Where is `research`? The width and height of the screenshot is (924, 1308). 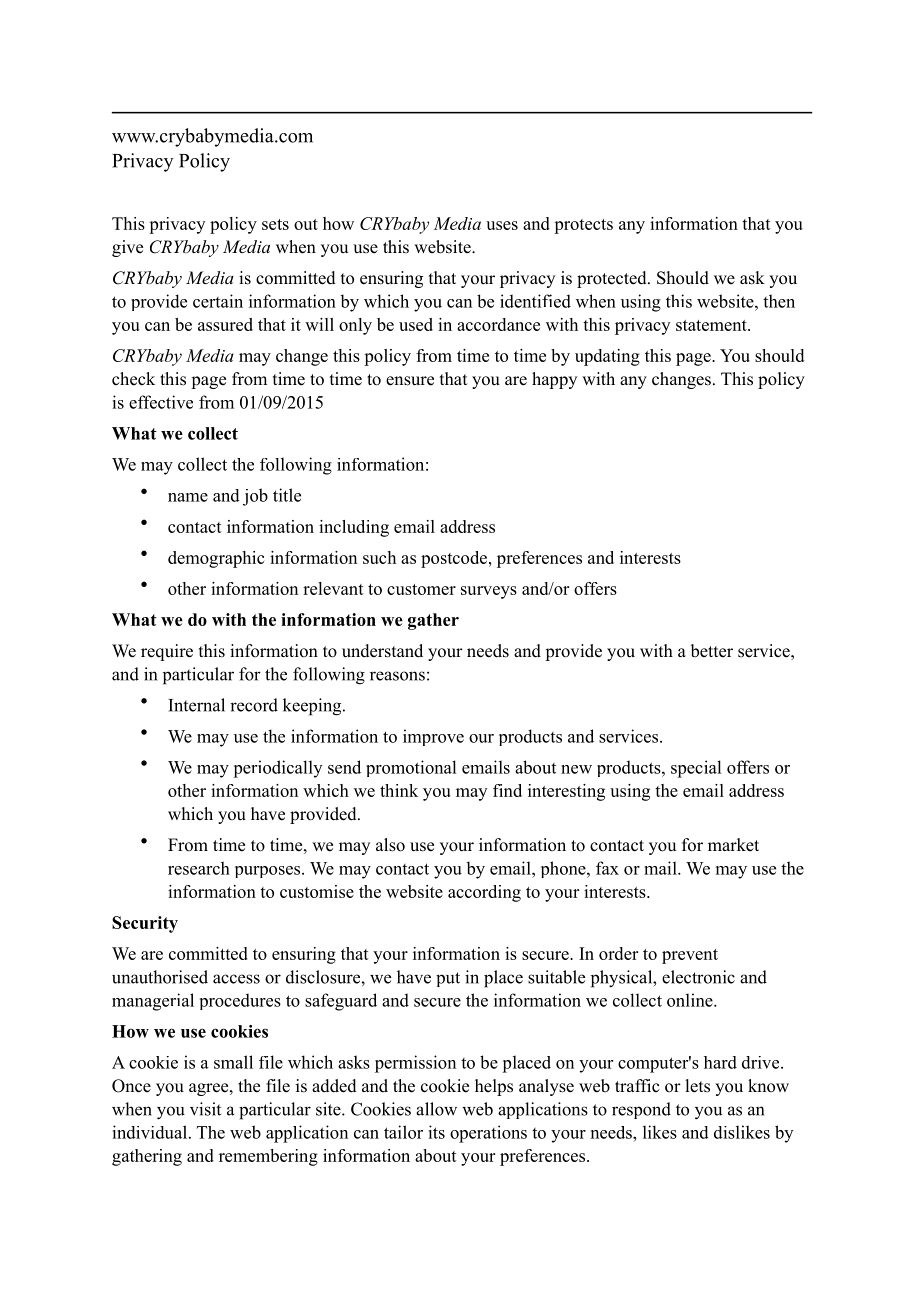
research is located at coordinates (199, 868).
